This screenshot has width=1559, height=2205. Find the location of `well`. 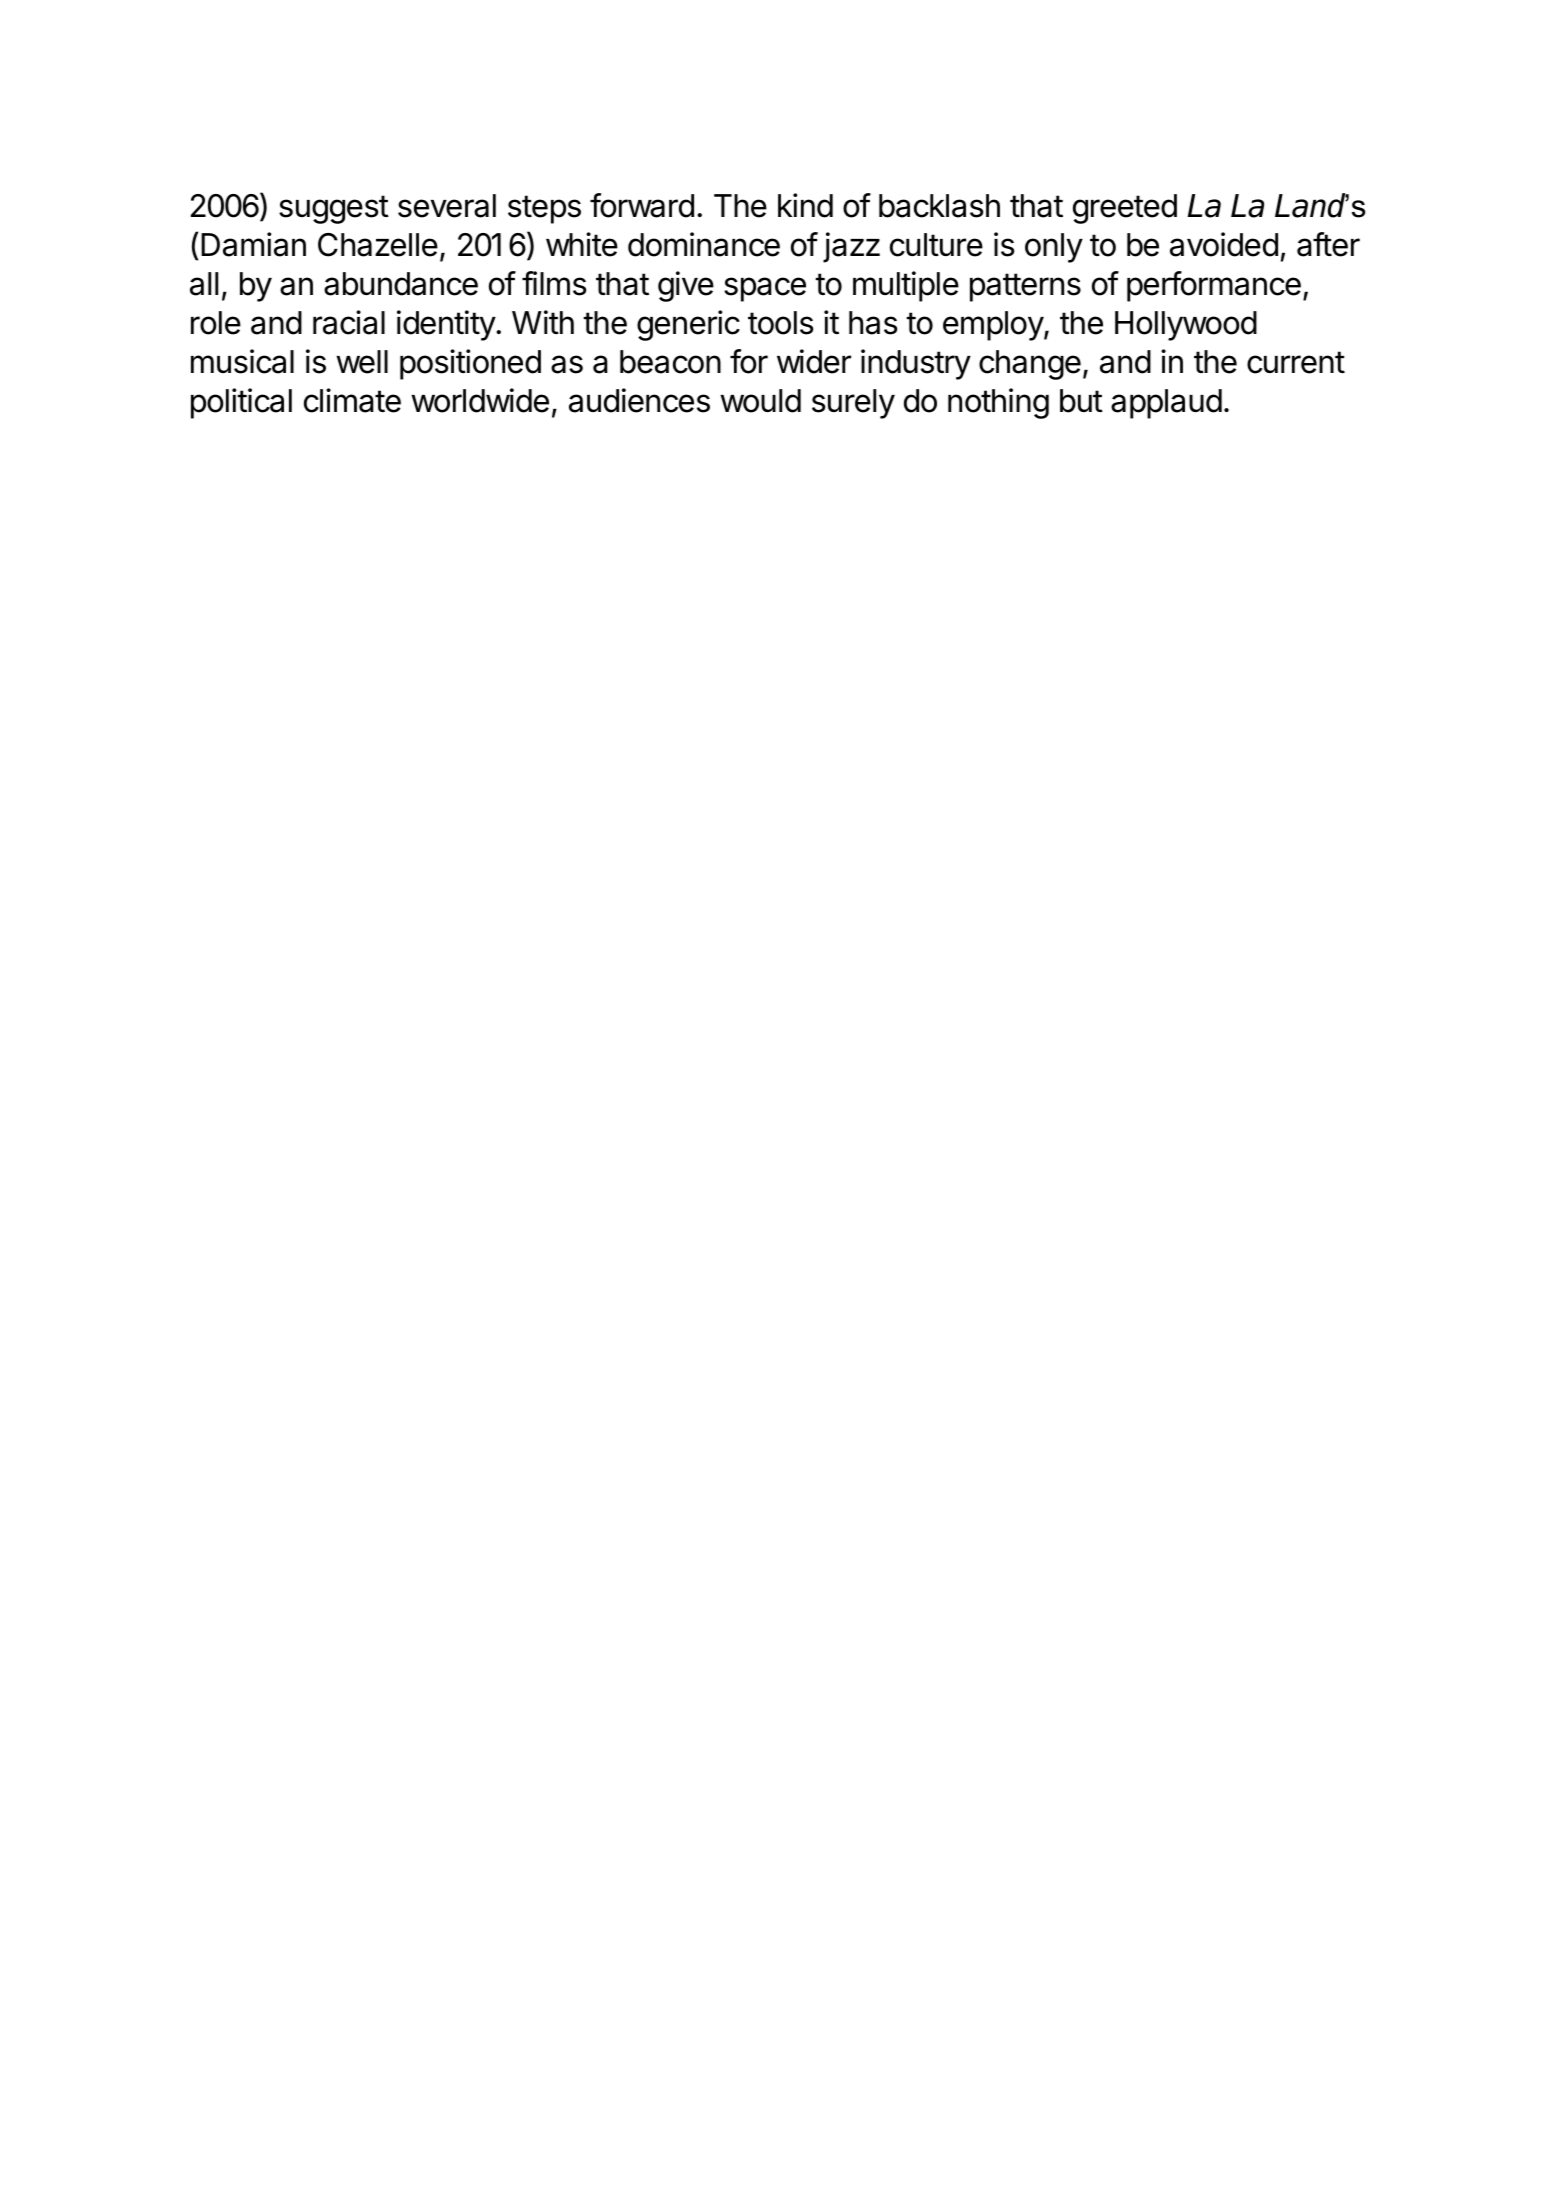

well is located at coordinates (362, 362).
